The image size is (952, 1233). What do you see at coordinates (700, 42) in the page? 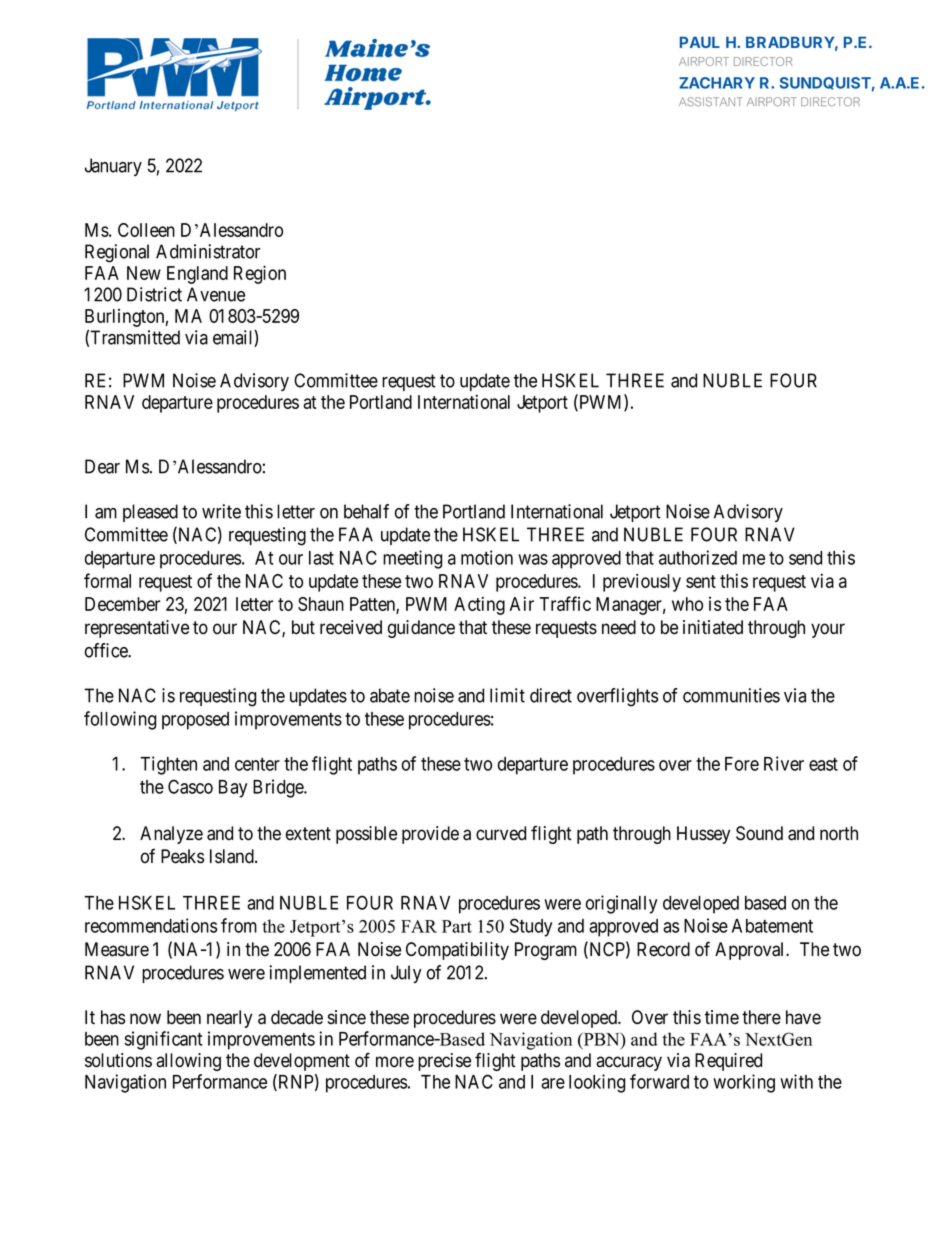
I see `PAUL` at bounding box center [700, 42].
